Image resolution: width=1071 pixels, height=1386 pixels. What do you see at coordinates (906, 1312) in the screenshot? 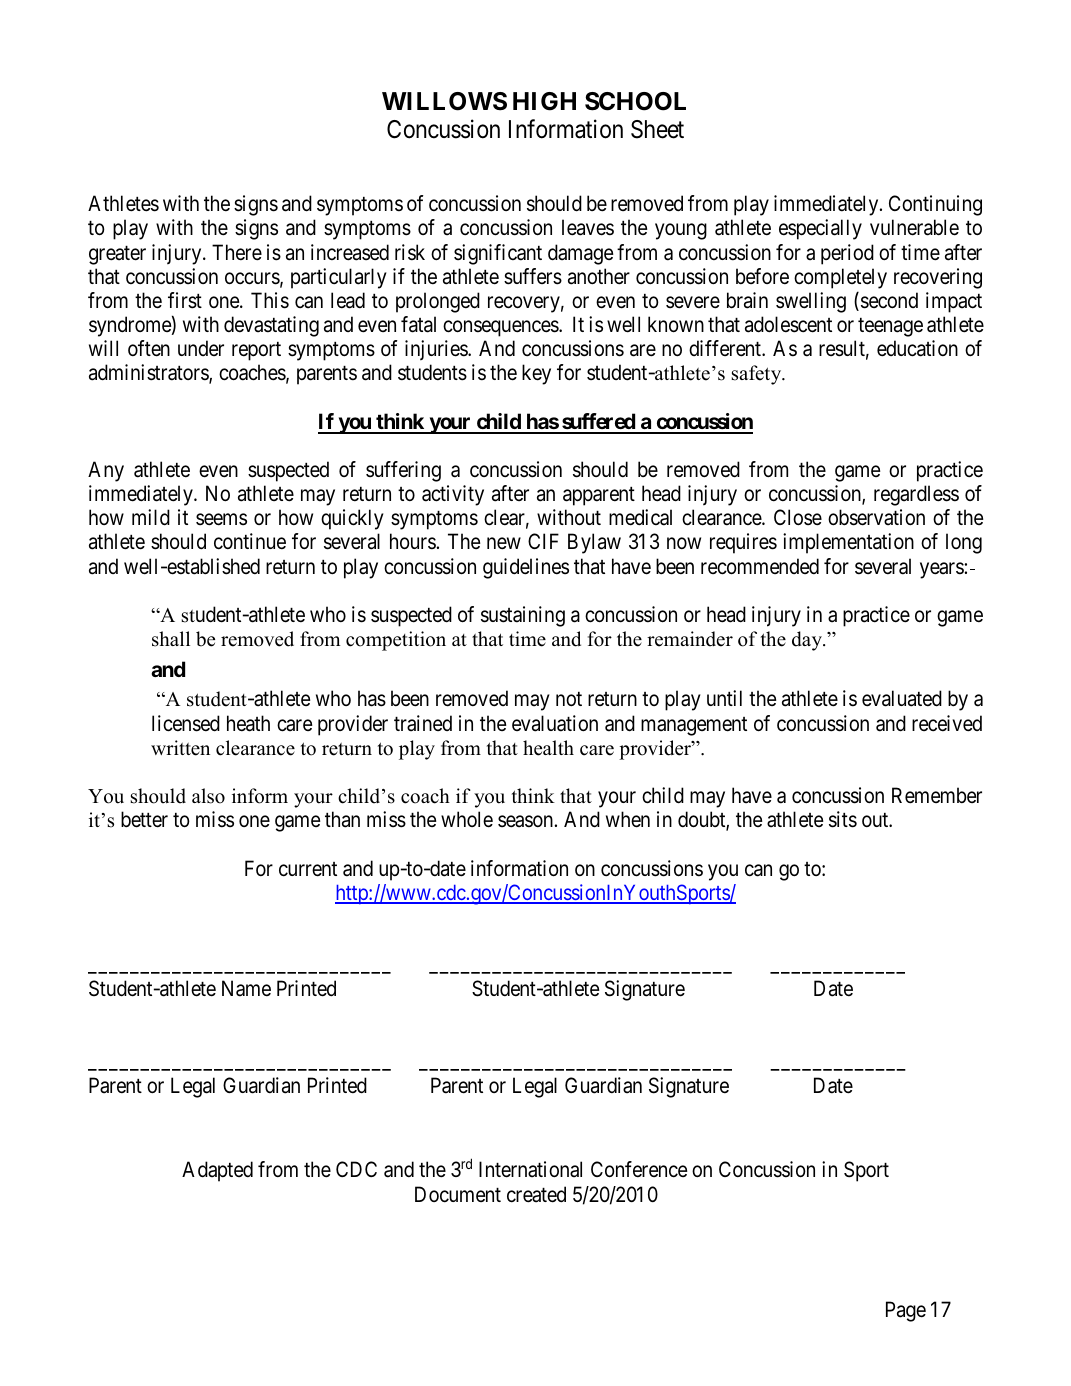
I see `Page` at bounding box center [906, 1312].
